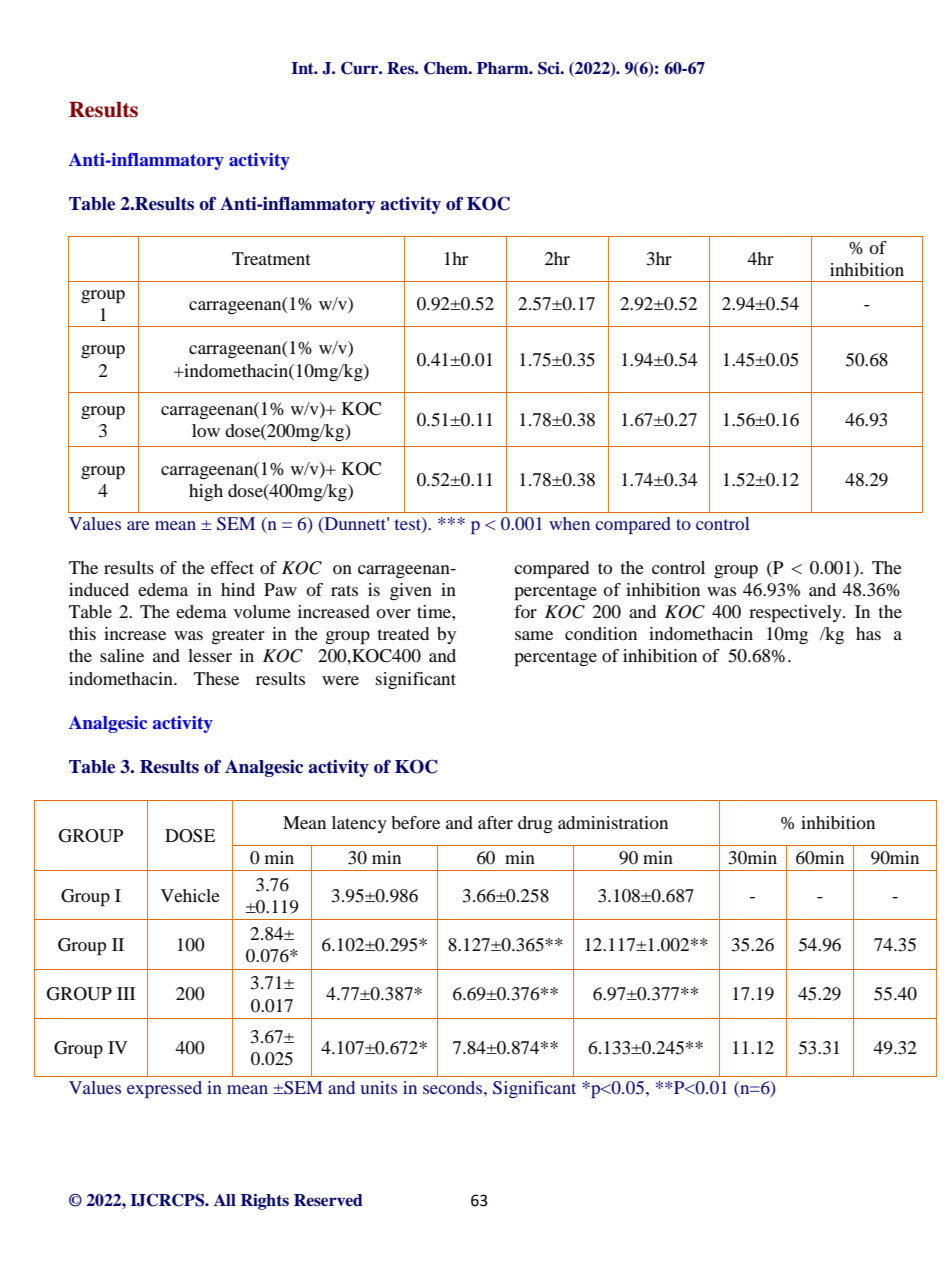 The height and width of the screenshot is (1268, 952). I want to click on when, so click(569, 523).
